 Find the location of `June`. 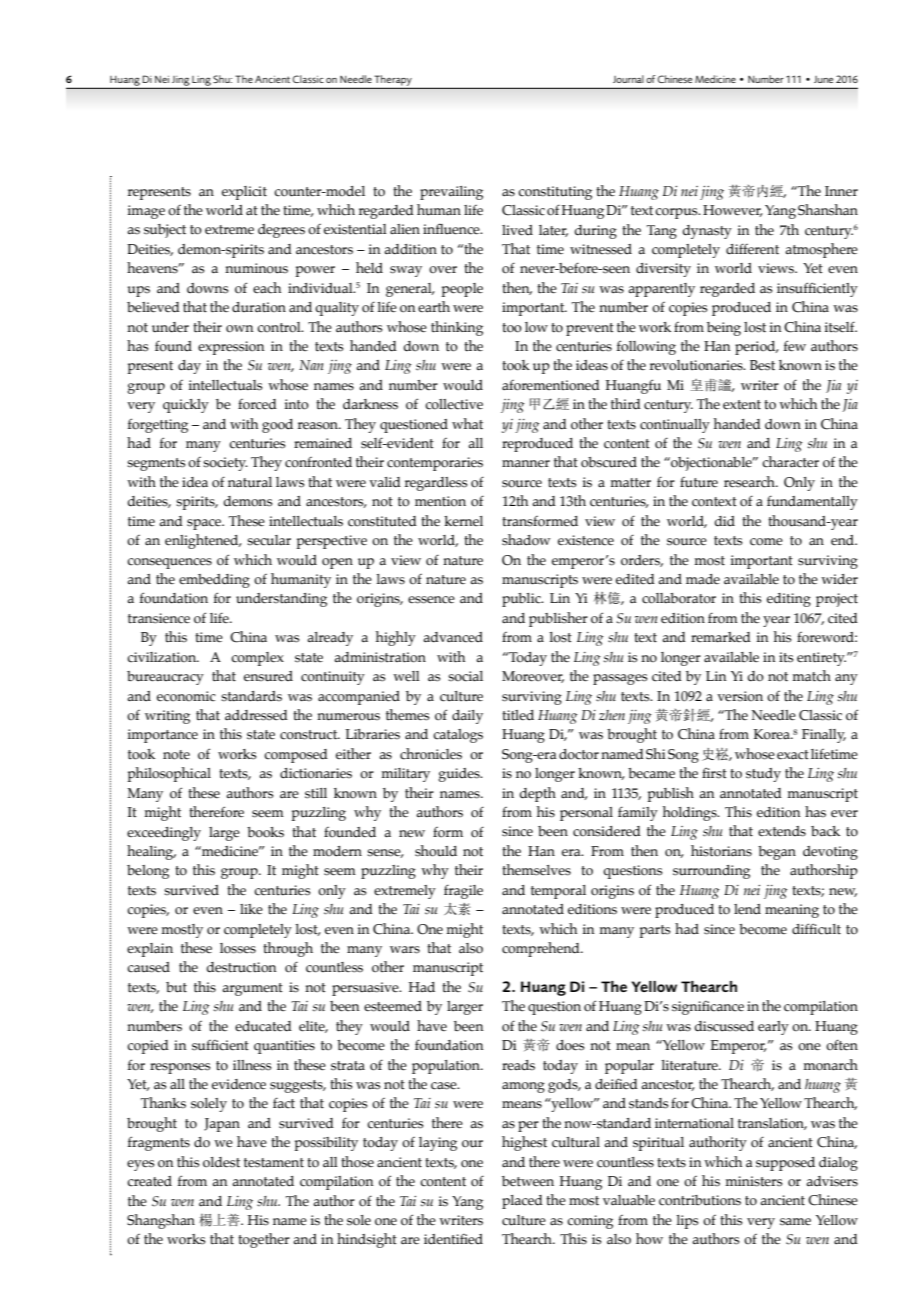

June is located at coordinates (823, 79).
